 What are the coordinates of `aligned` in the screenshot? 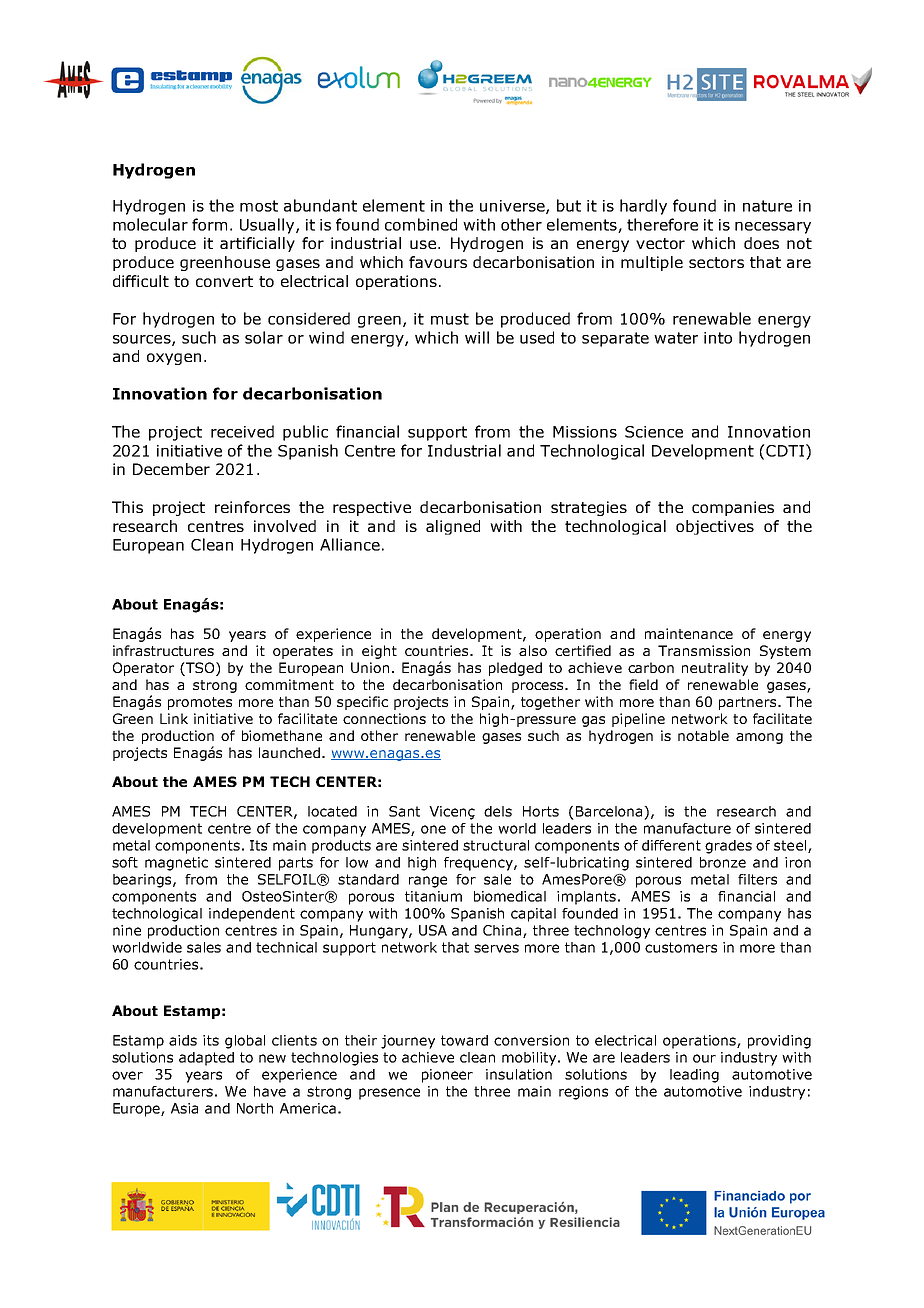 It's located at (453, 527).
